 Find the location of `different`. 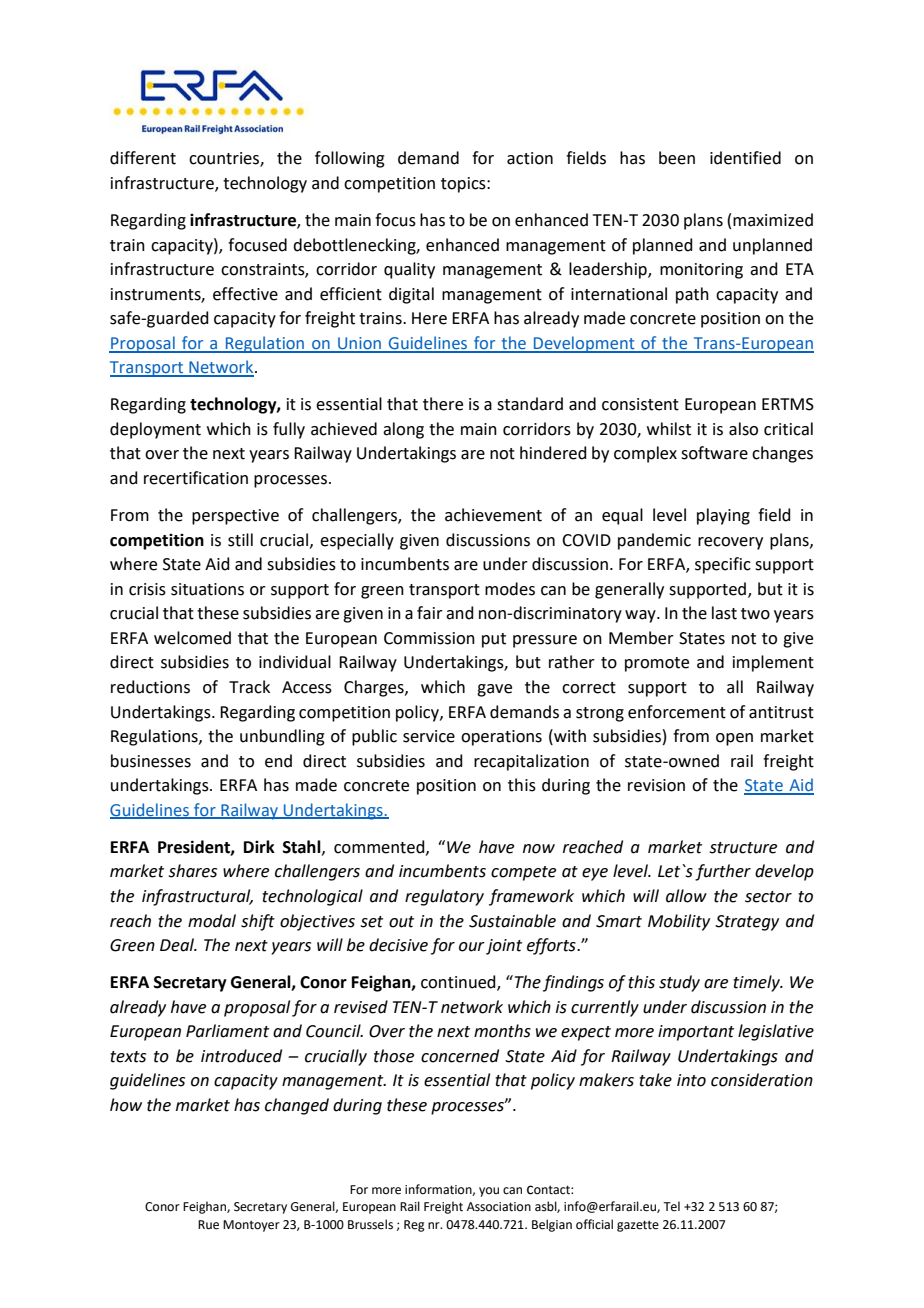

different is located at coordinates (143, 158).
